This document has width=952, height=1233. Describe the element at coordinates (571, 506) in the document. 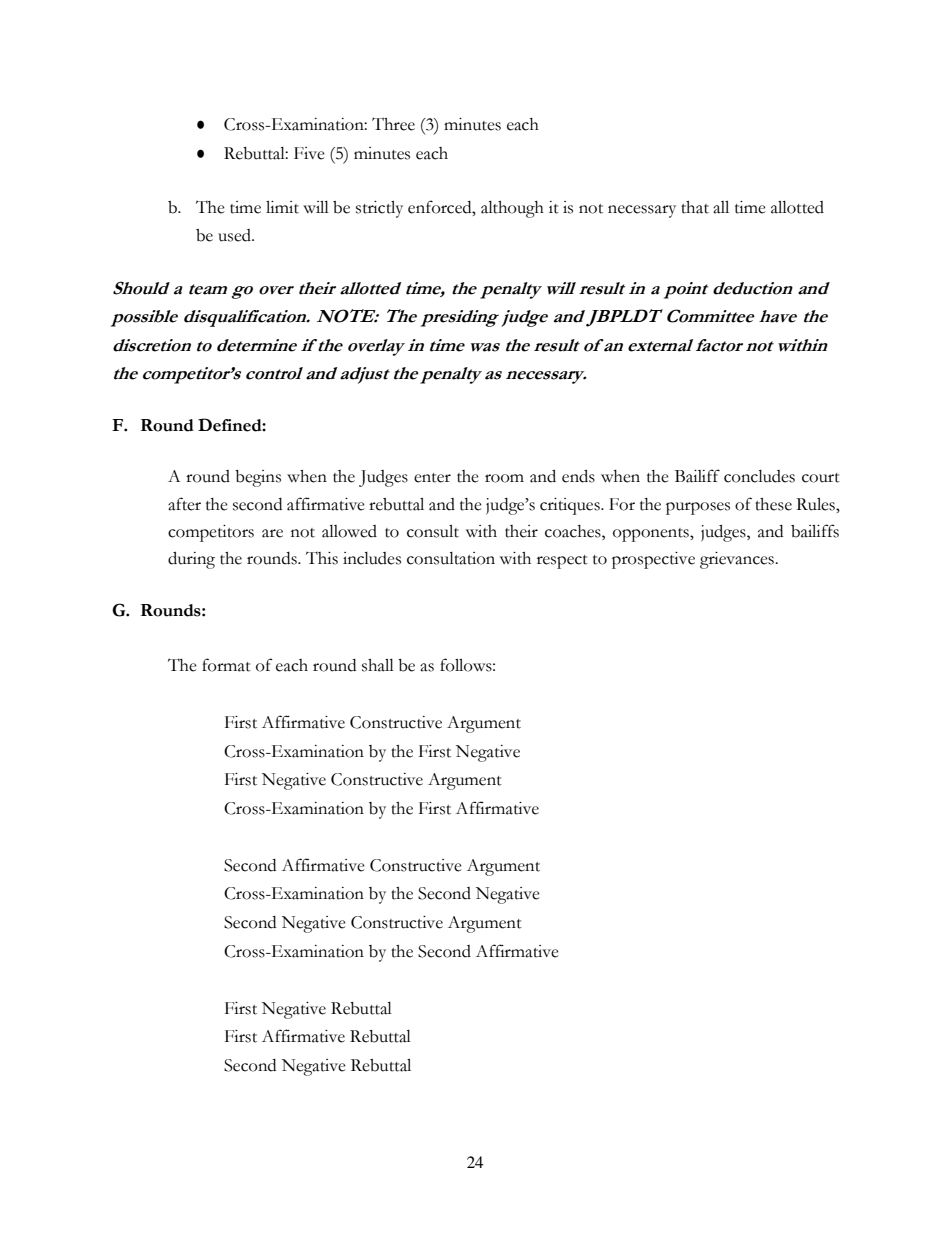

I see `critiques` at that location.
